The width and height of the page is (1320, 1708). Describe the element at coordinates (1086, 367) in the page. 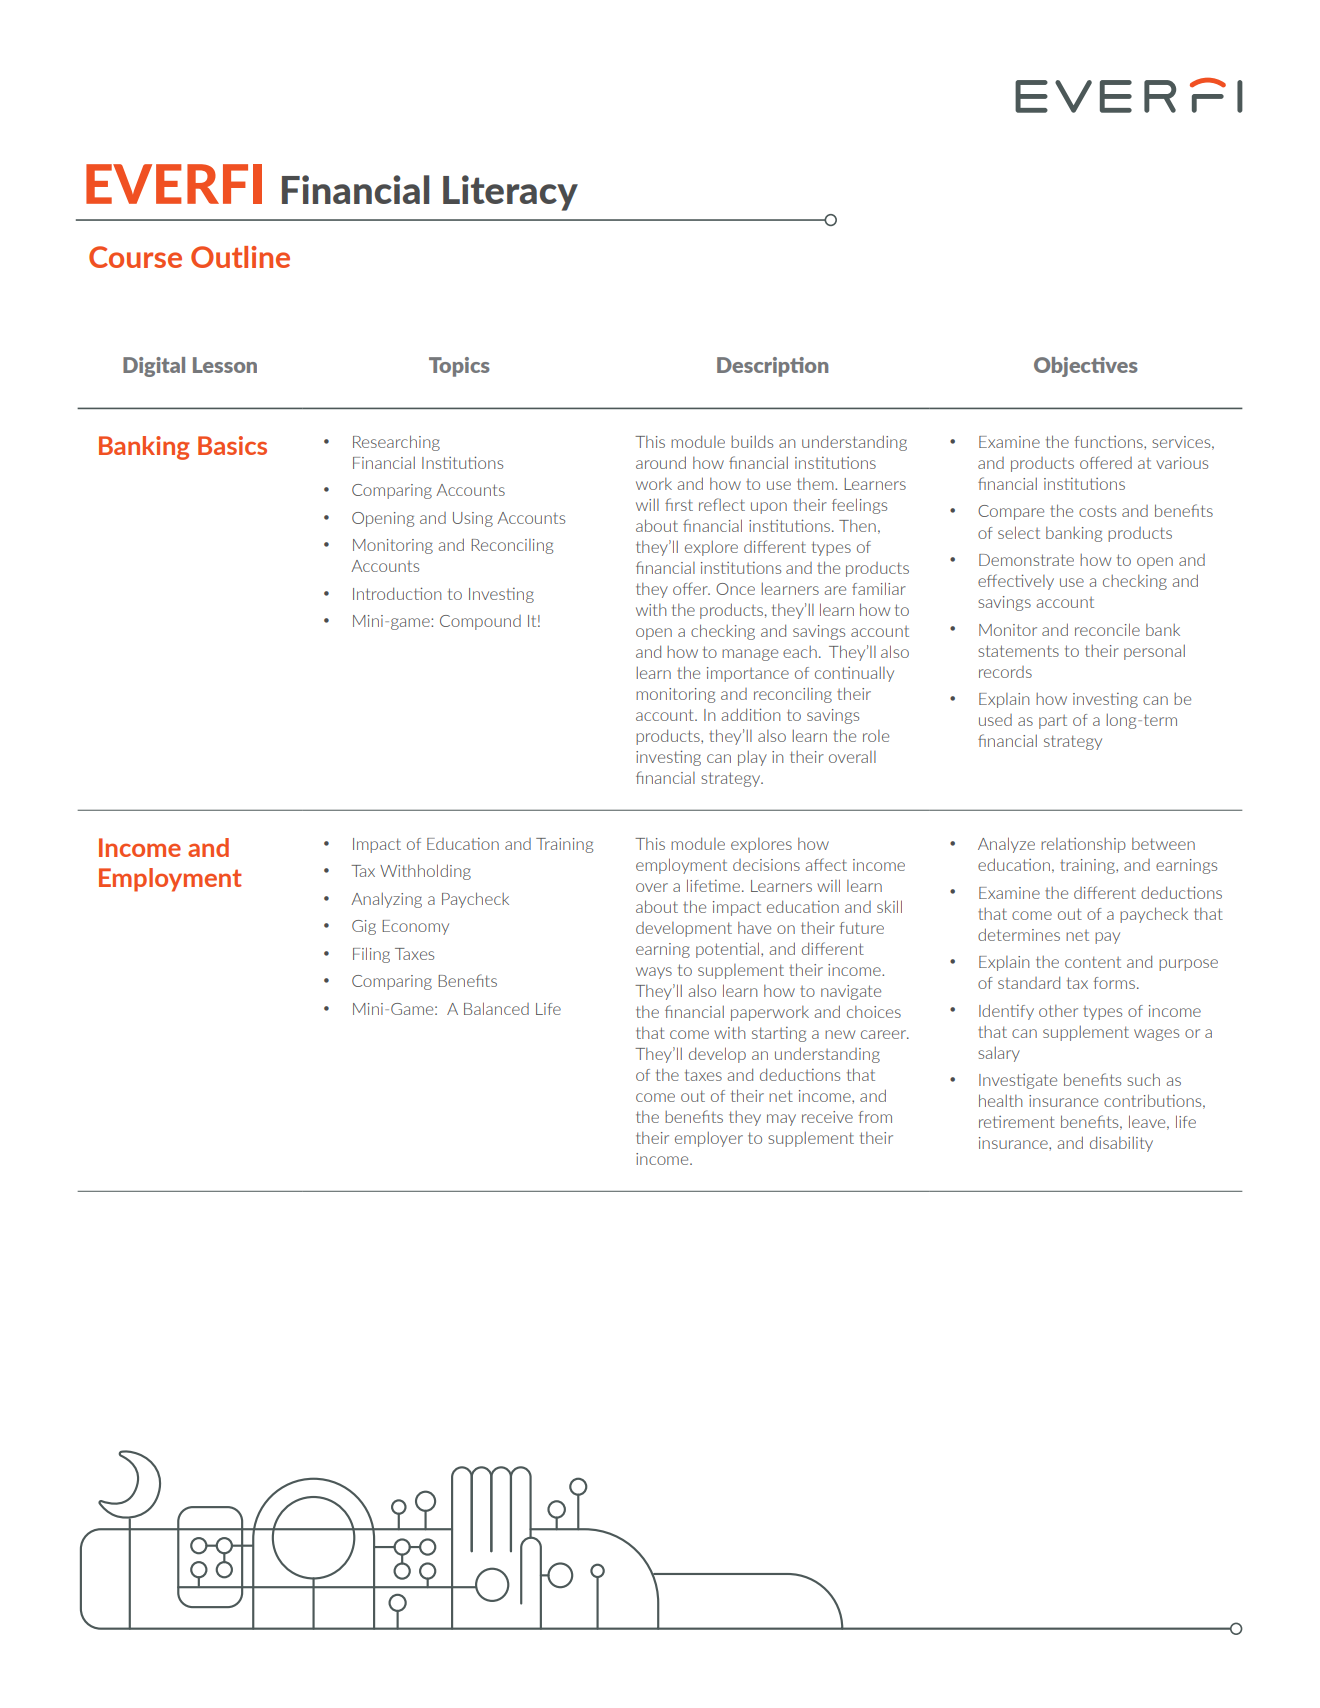

I see `Objectives` at that location.
